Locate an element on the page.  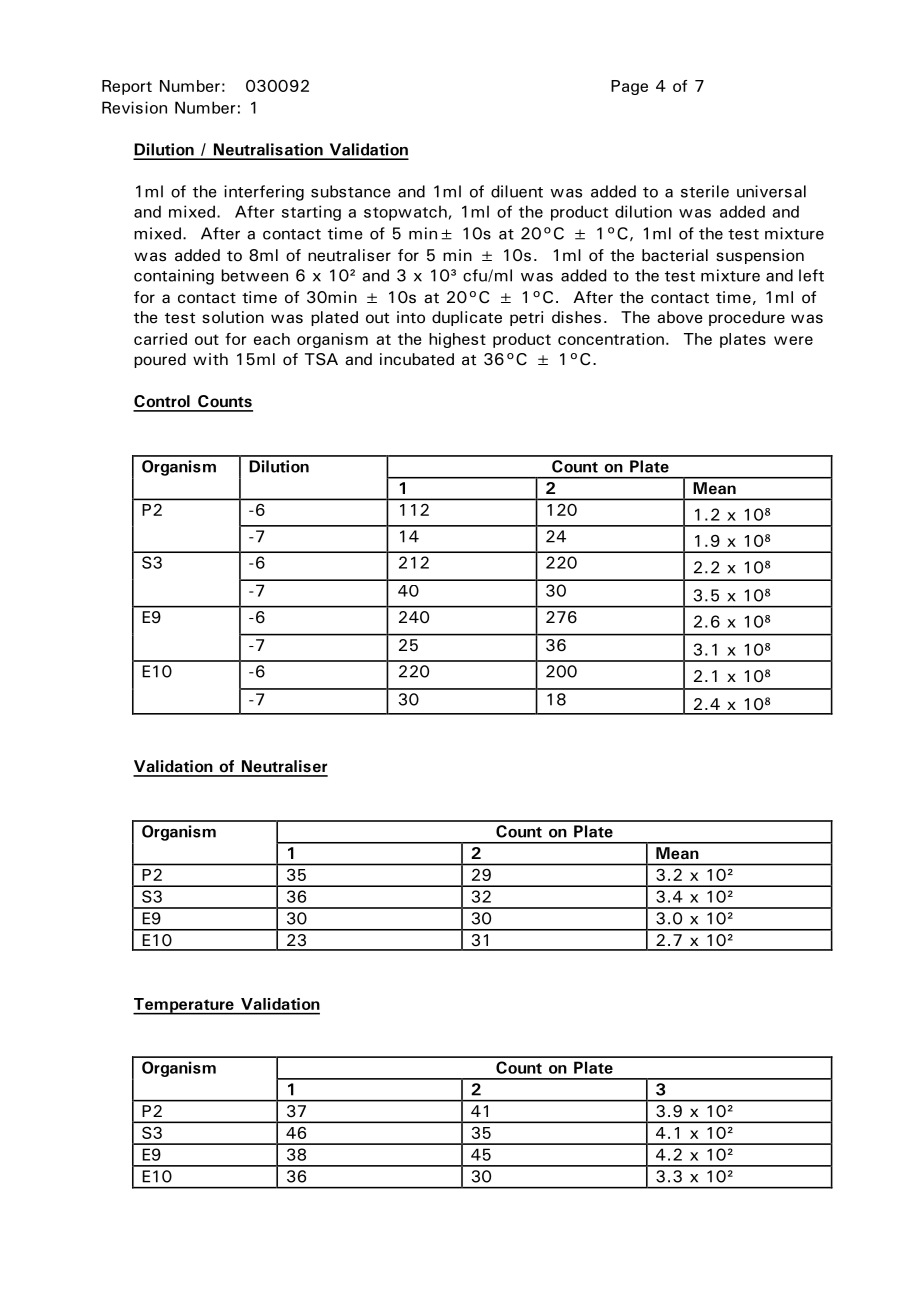
Page is located at coordinates (629, 87).
